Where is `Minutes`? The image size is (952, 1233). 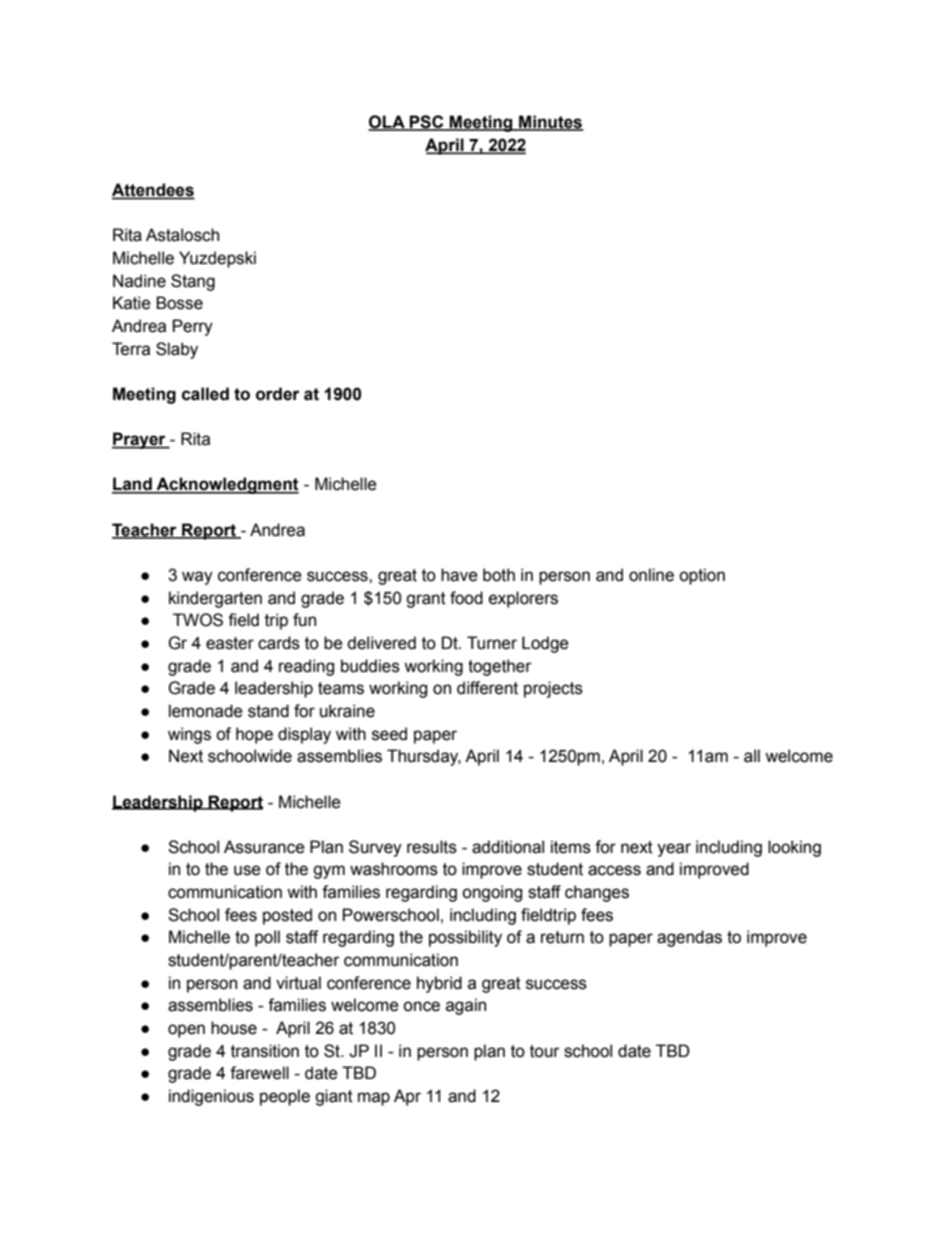 Minutes is located at coordinates (550, 123).
